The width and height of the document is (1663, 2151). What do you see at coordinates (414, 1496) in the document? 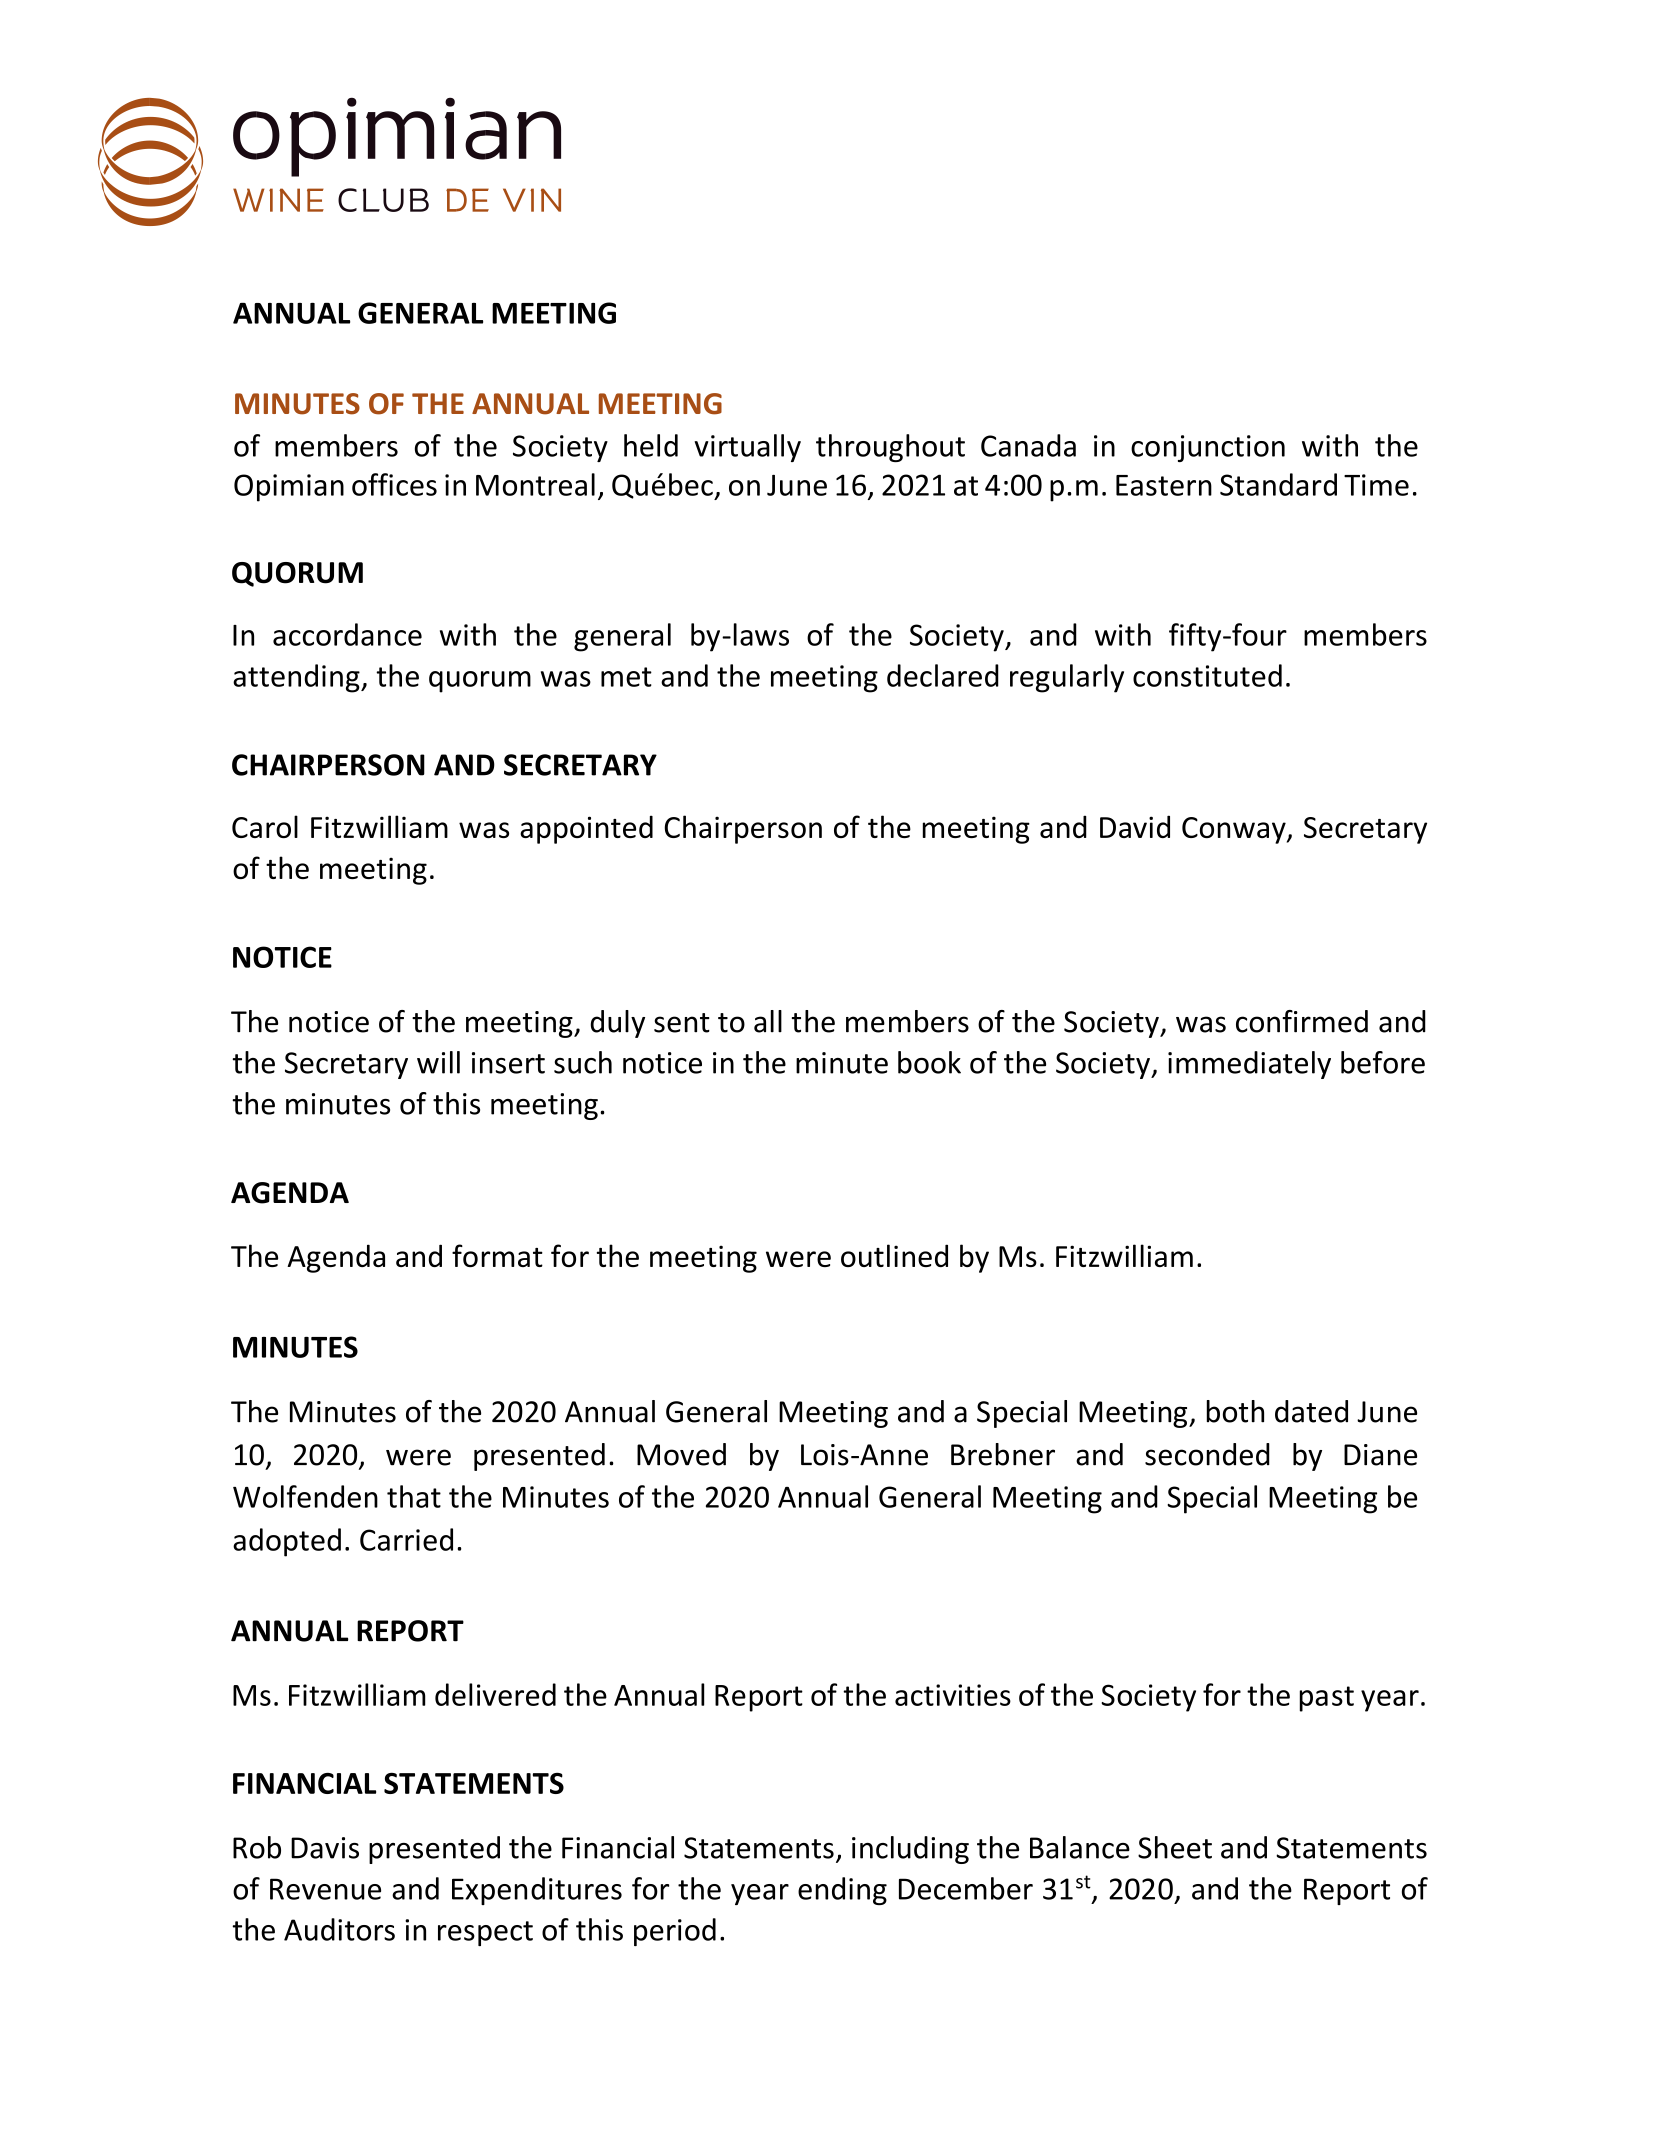
I see `that` at bounding box center [414, 1496].
